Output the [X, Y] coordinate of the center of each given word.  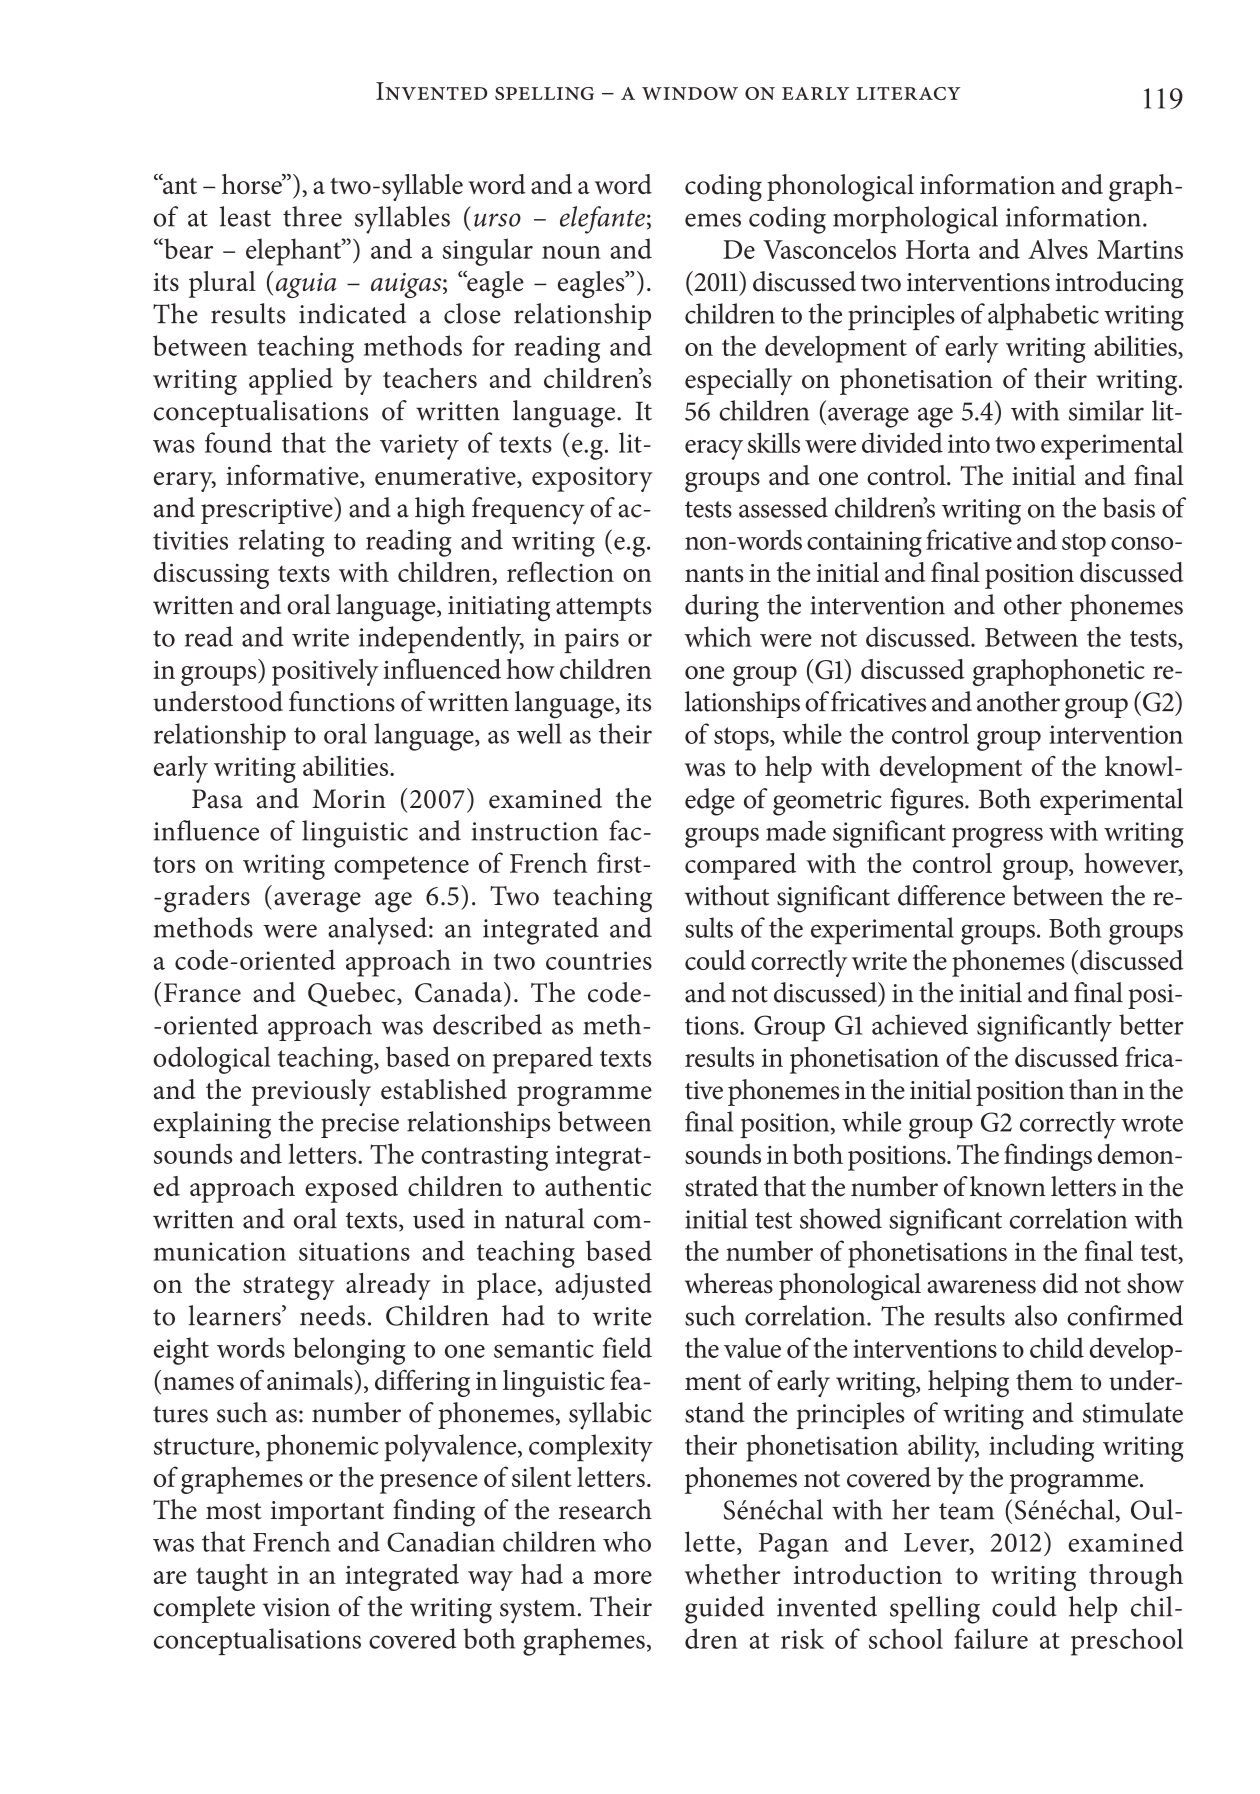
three [312, 216]
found [238, 442]
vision [296, 1607]
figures [928, 802]
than [1093, 1089]
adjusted [603, 1286]
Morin [349, 799]
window [690, 93]
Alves [1058, 248]
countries [599, 960]
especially [738, 381]
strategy [289, 1288]
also [1036, 1315]
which [718, 636]
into [969, 443]
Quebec [353, 994]
